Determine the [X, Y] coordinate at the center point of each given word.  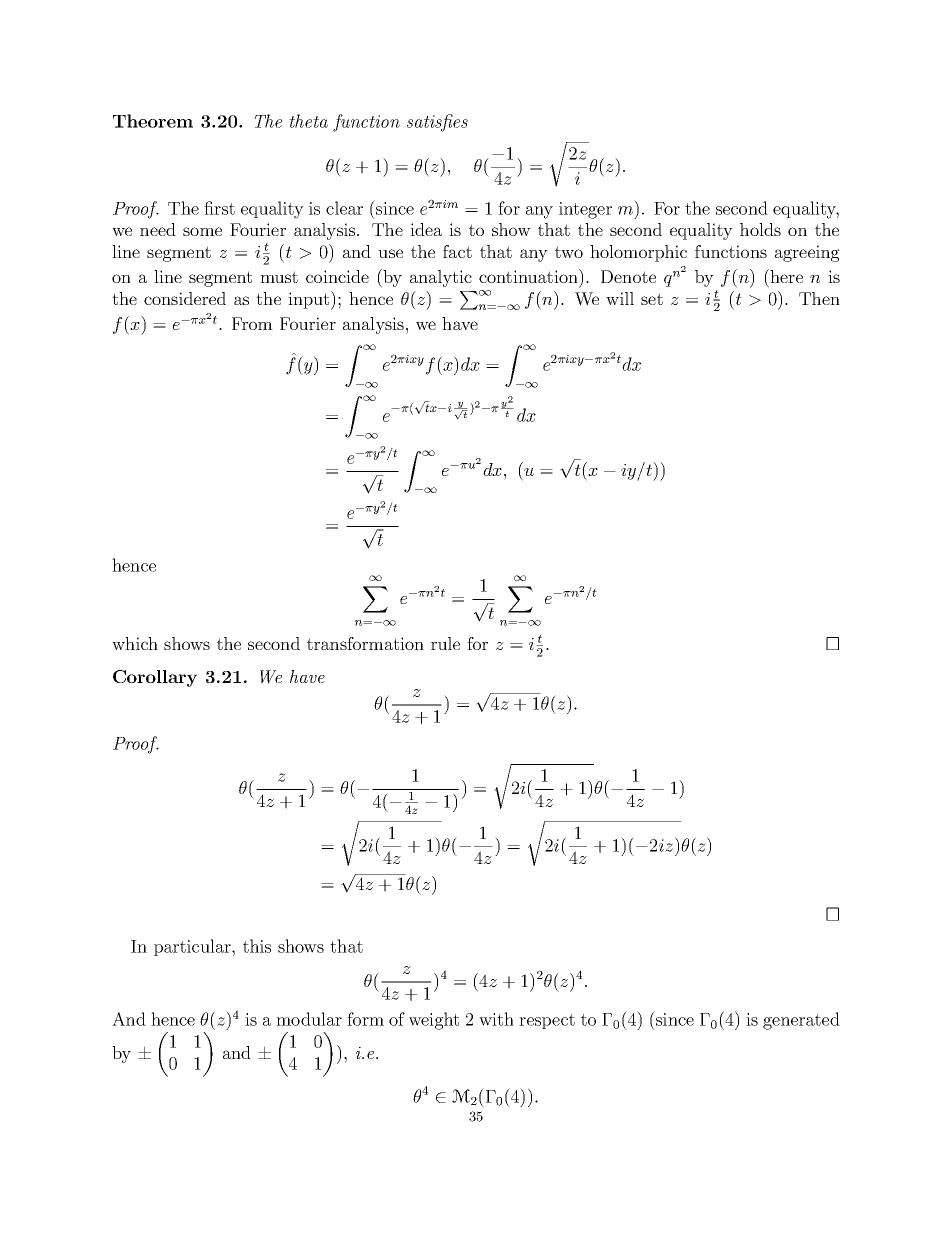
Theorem [153, 121]
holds [760, 229]
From [252, 323]
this [257, 946]
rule [445, 643]
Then [819, 298]
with [496, 1019]
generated [801, 1021]
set [652, 299]
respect [547, 1021]
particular [193, 947]
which [135, 643]
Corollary [155, 678]
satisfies [437, 123]
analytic [441, 278]
